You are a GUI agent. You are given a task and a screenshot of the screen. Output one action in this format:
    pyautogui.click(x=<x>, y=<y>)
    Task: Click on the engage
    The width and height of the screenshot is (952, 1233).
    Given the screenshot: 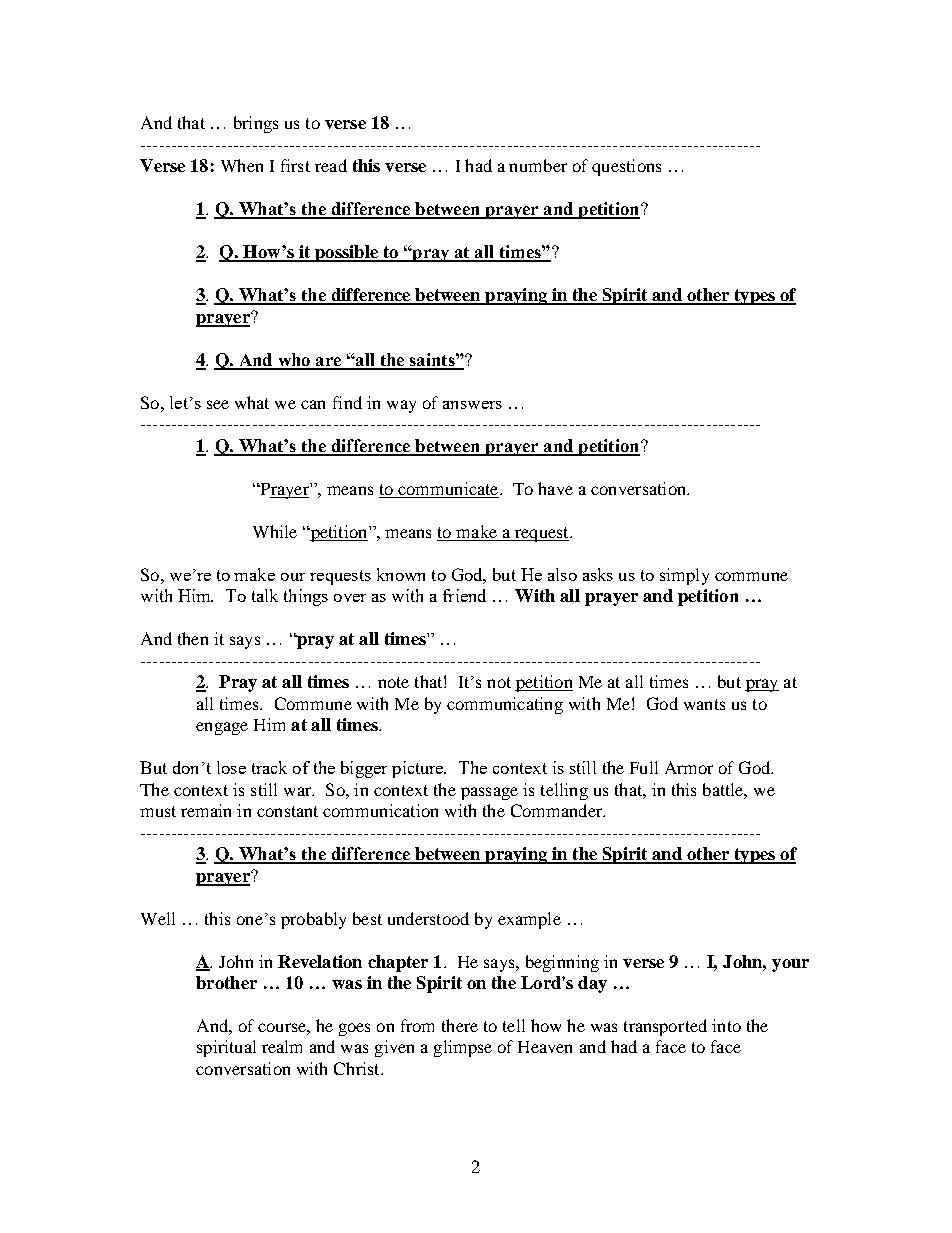 What is the action you would take?
    pyautogui.click(x=222, y=728)
